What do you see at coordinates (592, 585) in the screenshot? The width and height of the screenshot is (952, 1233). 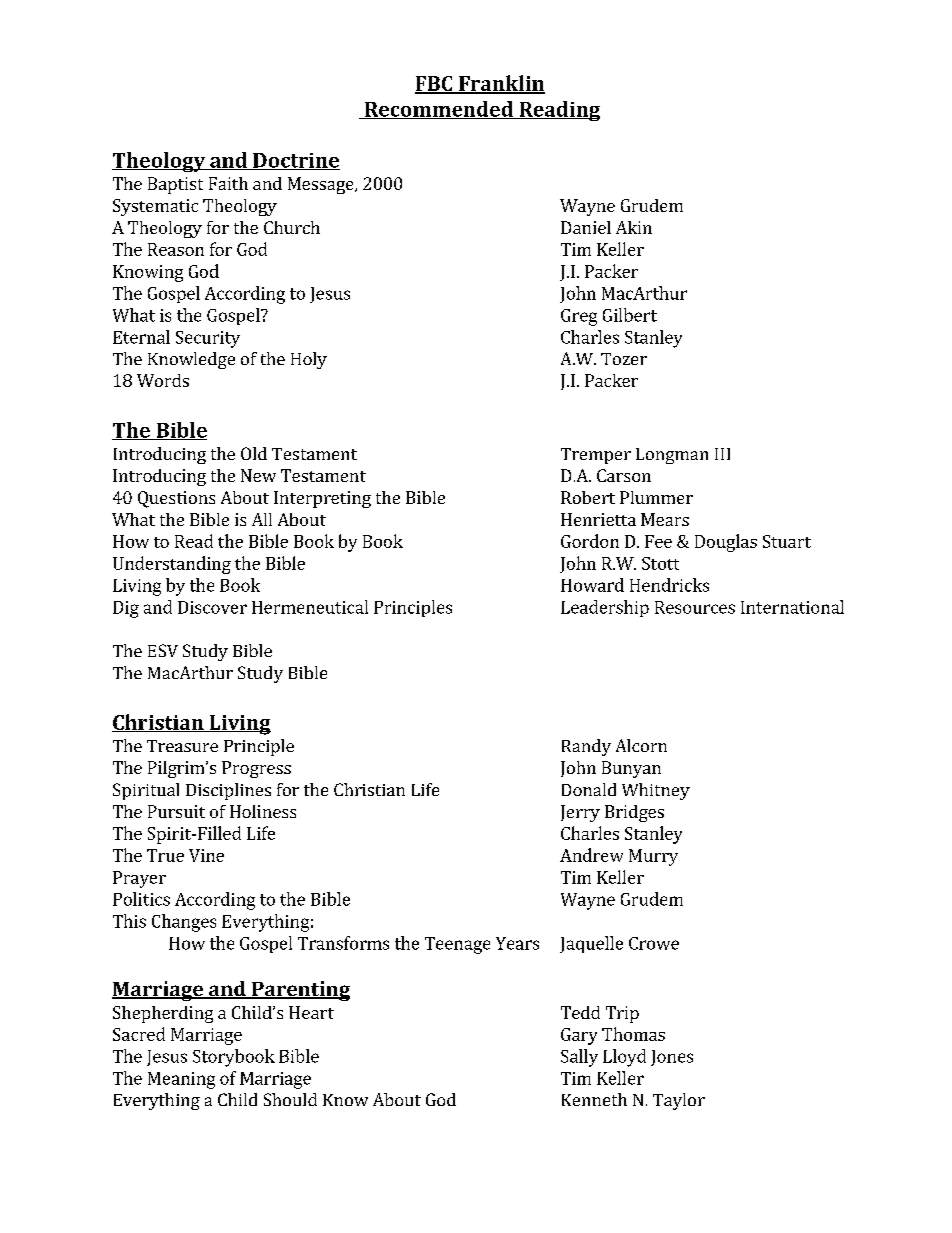 I see `Howard` at bounding box center [592, 585].
